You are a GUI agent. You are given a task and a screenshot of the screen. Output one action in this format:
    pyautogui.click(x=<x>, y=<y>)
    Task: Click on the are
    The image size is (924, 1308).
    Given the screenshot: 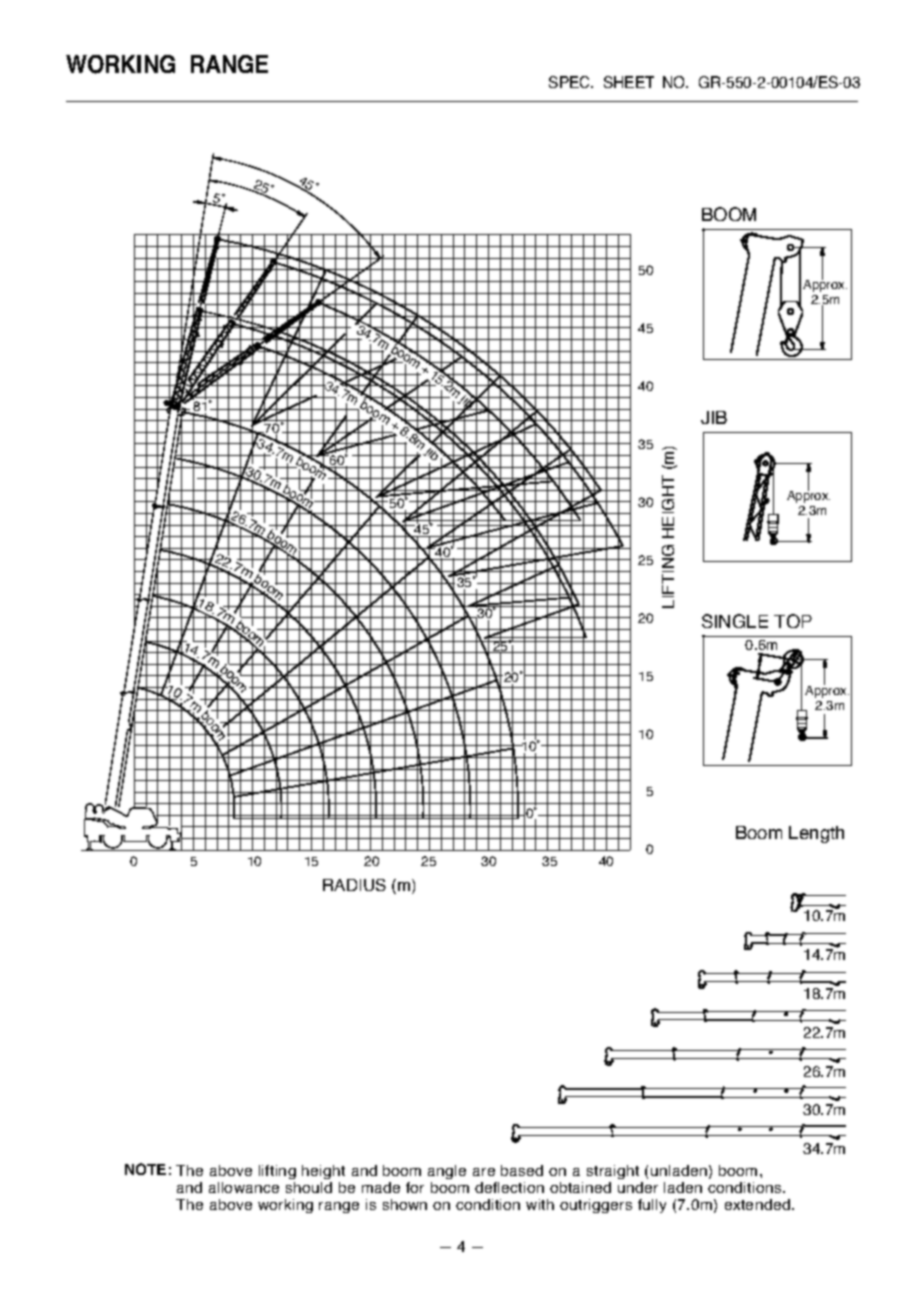 What is the action you would take?
    pyautogui.click(x=484, y=1172)
